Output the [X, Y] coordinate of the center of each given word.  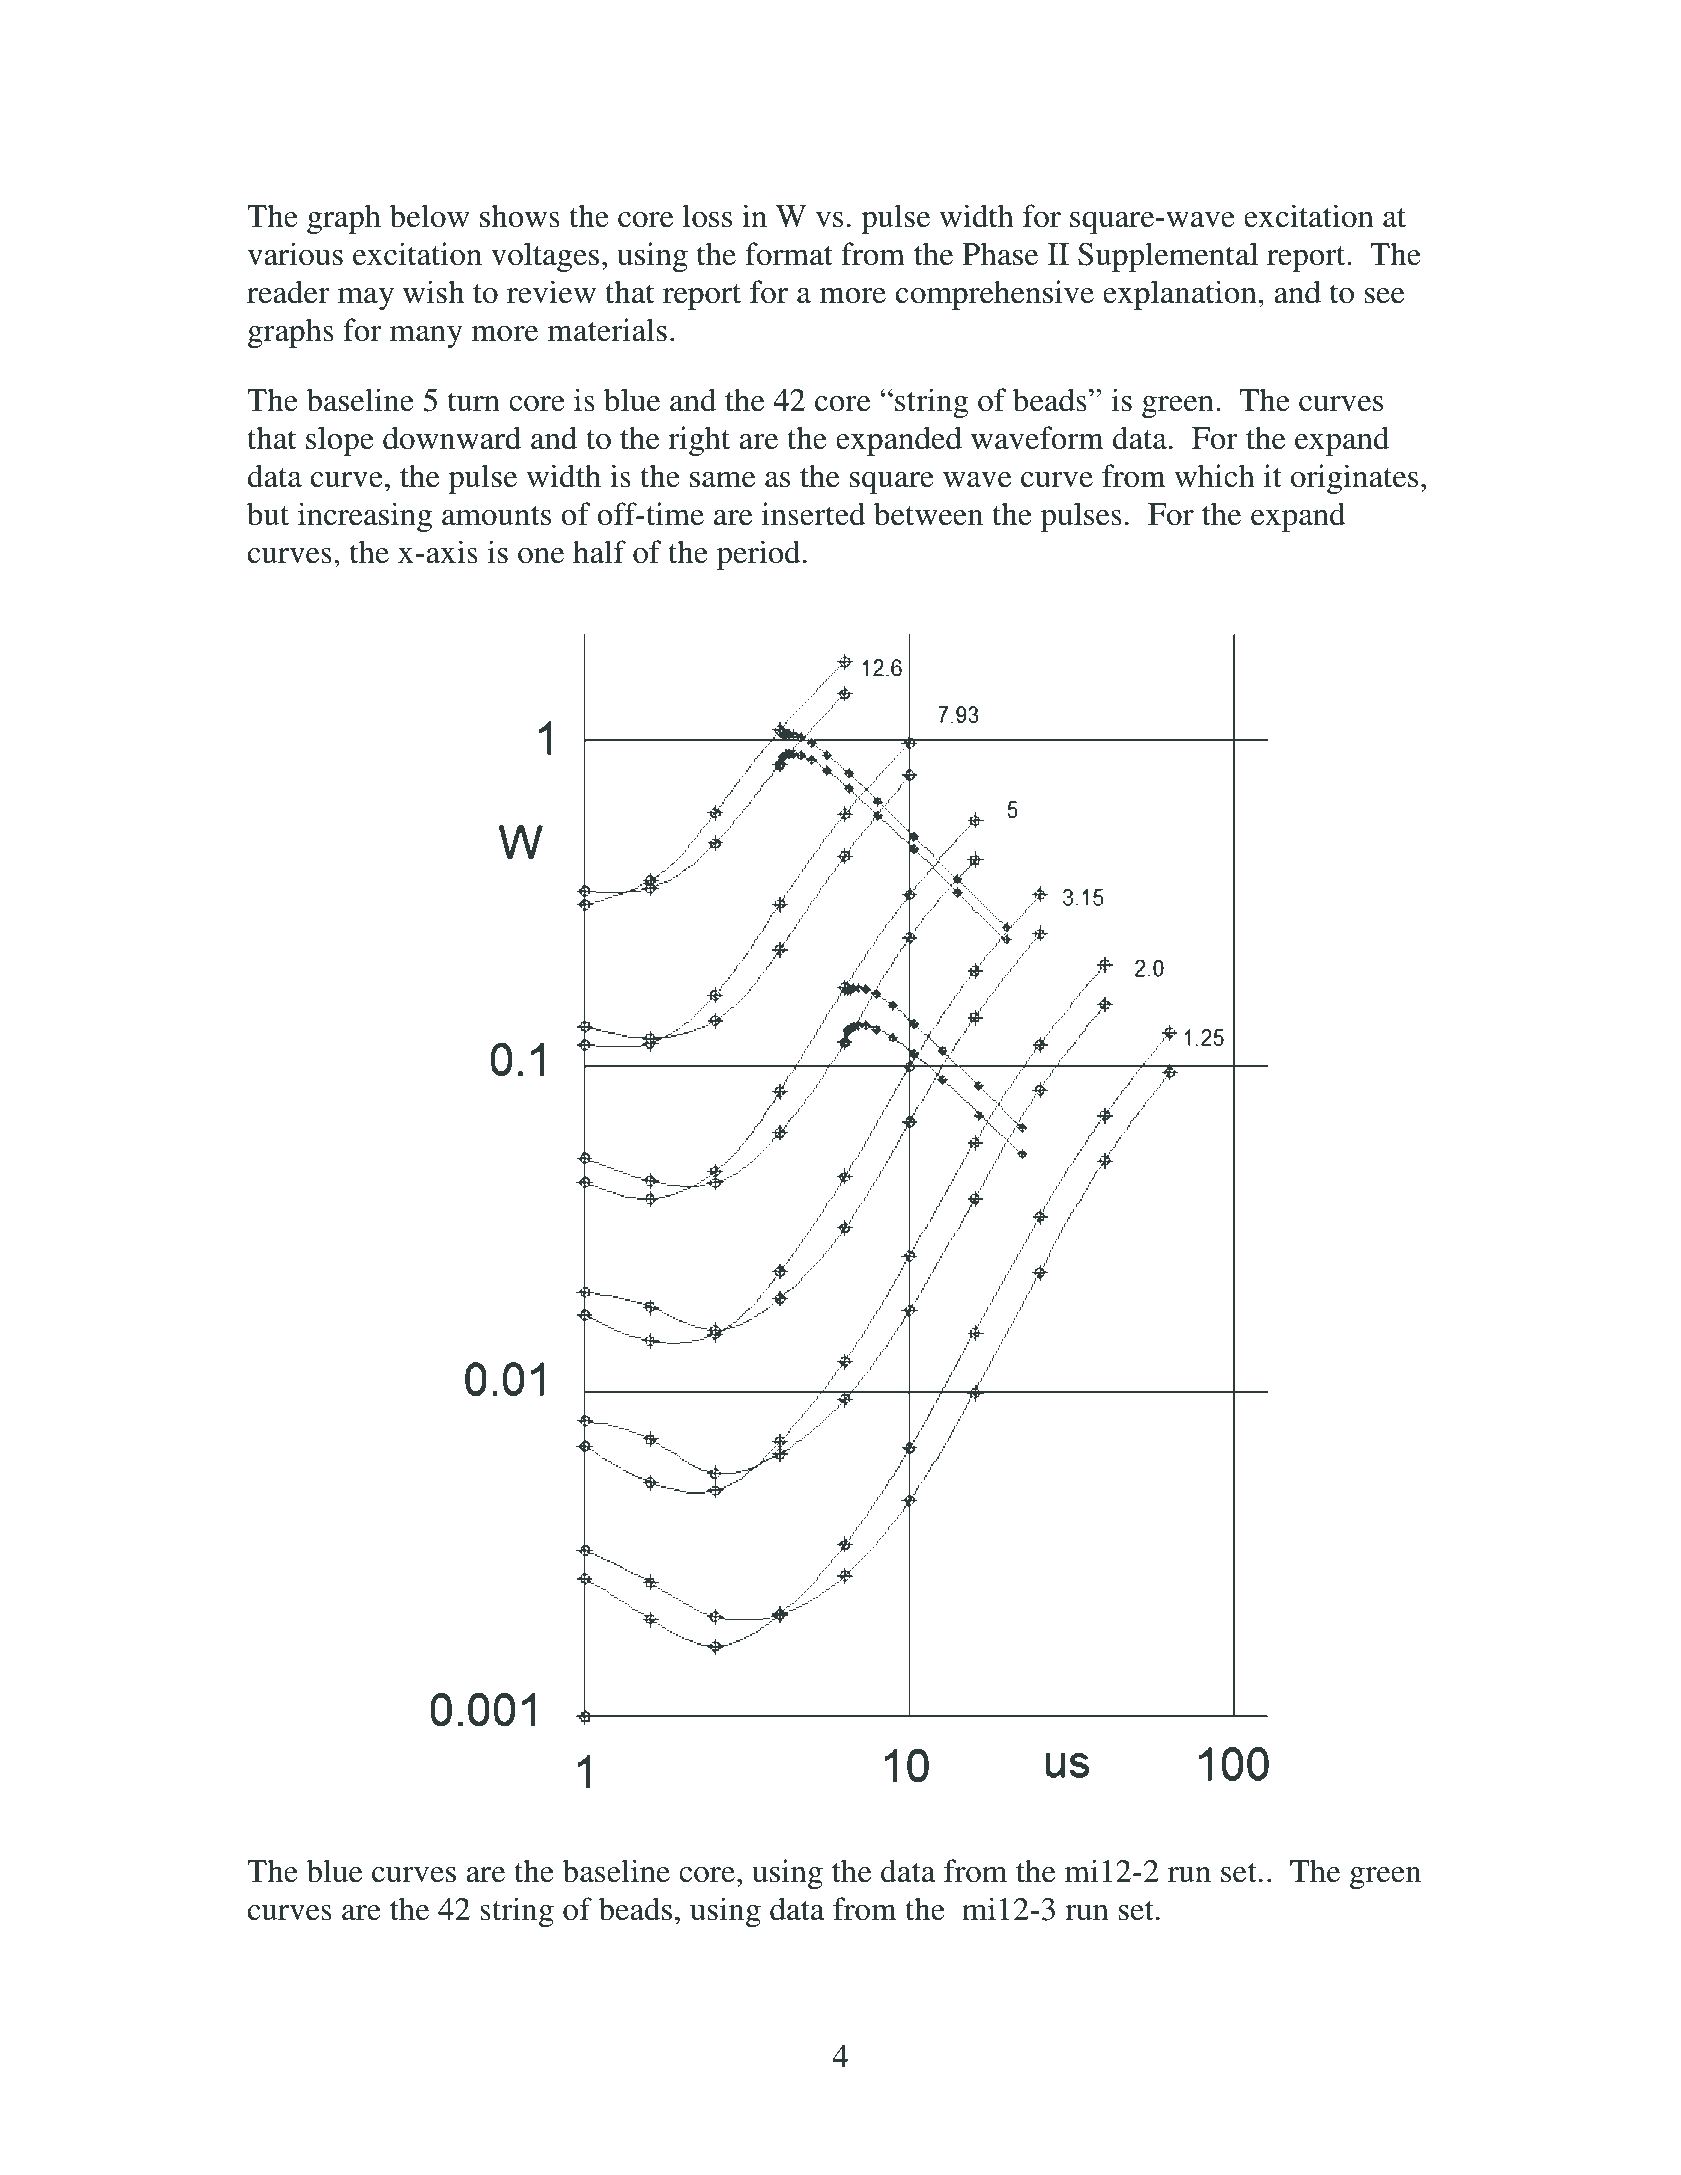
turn [474, 402]
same [722, 480]
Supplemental [1168, 257]
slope [340, 441]
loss [707, 216]
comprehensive [995, 295]
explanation [1180, 295]
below [430, 216]
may [366, 299]
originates [1354, 479]
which [1215, 476]
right [699, 441]
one [541, 556]
